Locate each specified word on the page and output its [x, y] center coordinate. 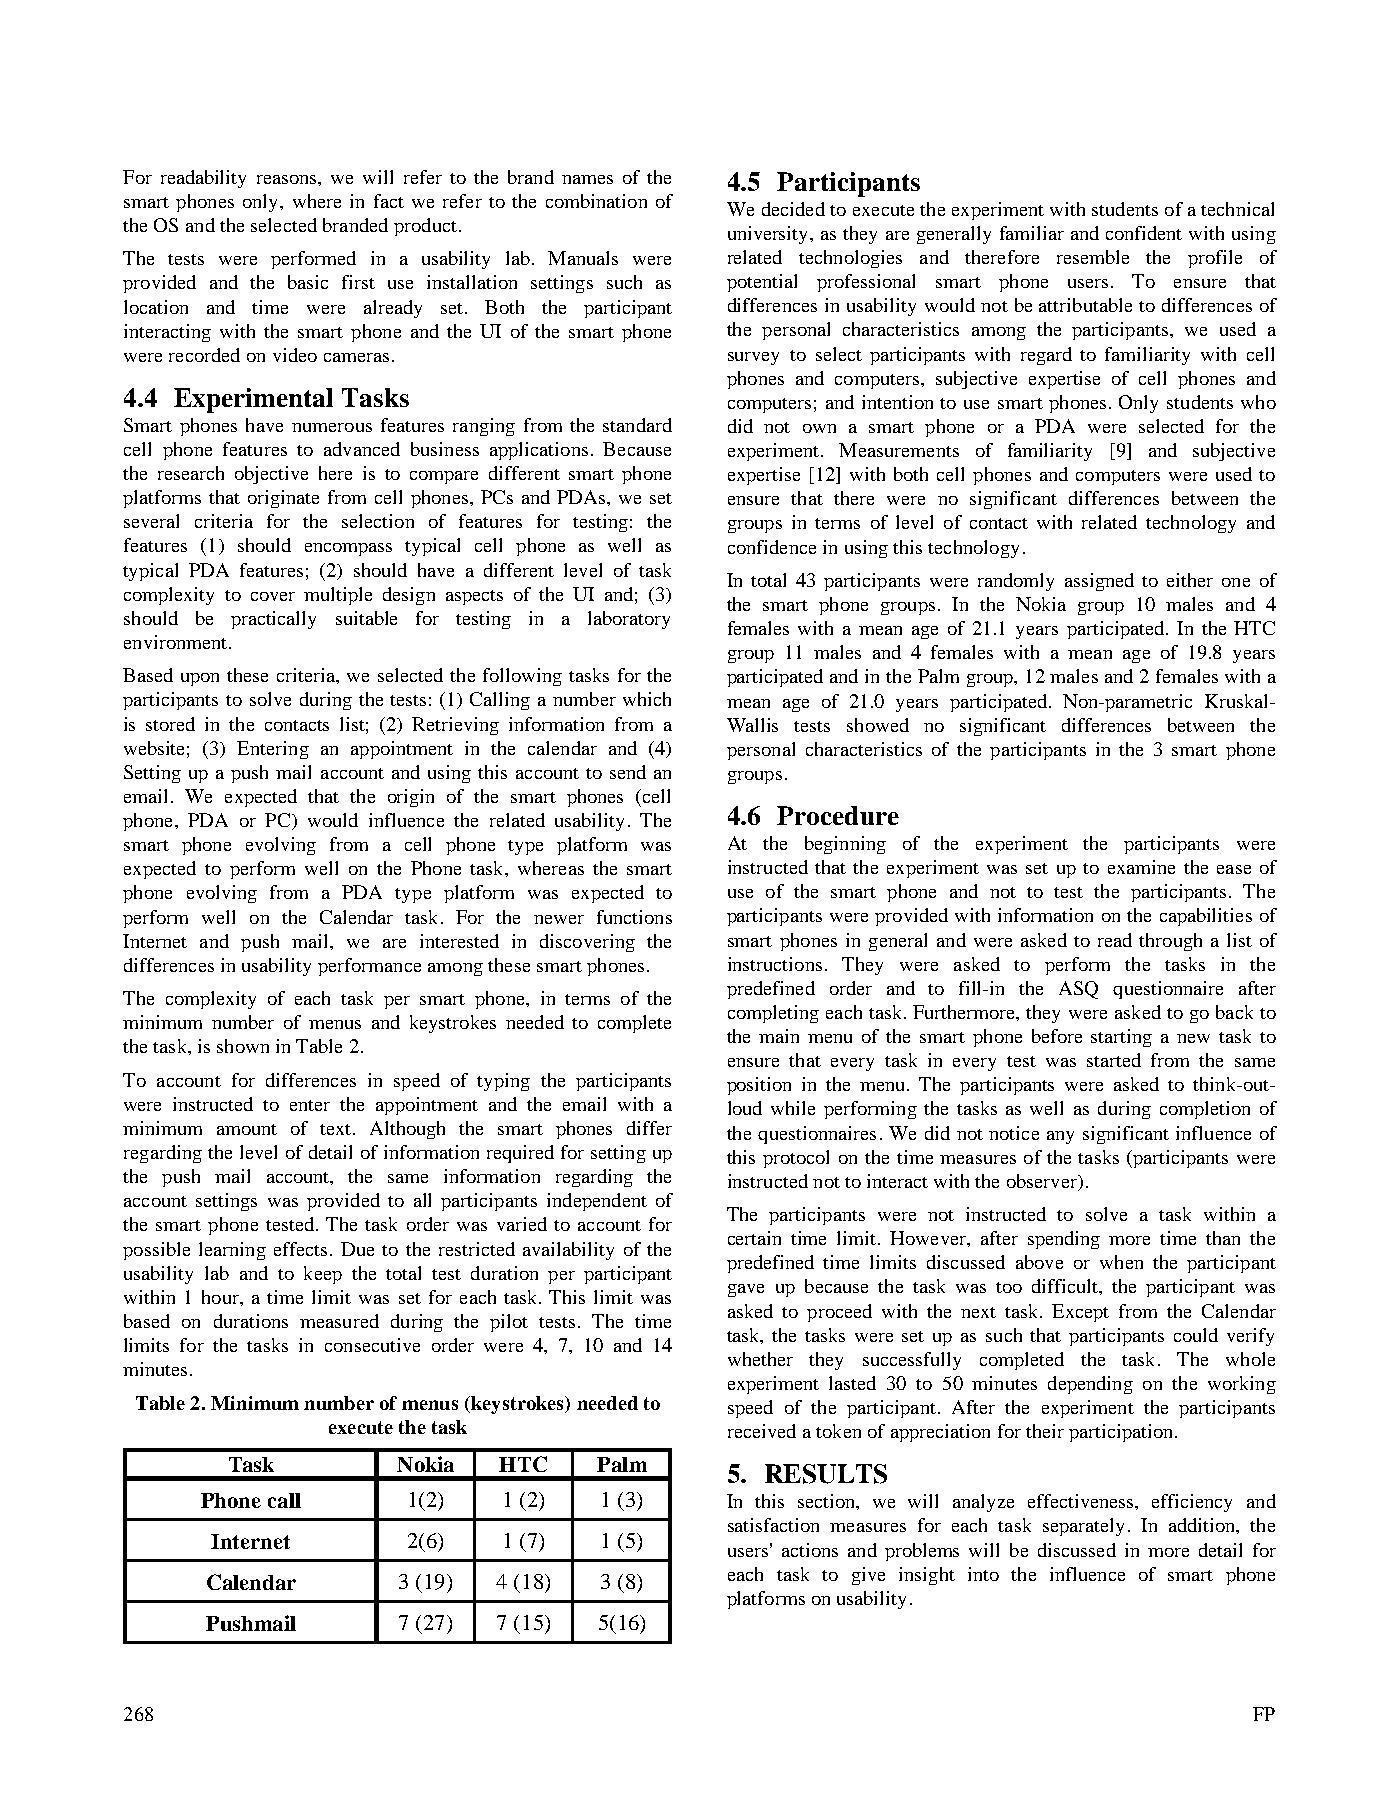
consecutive [372, 1345]
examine [1141, 867]
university [769, 235]
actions [810, 1550]
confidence [772, 547]
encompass [348, 549]
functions [634, 917]
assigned [1099, 582]
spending [1064, 1240]
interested [459, 941]
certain [754, 1238]
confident [1144, 233]
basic [308, 282]
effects [300, 1249]
